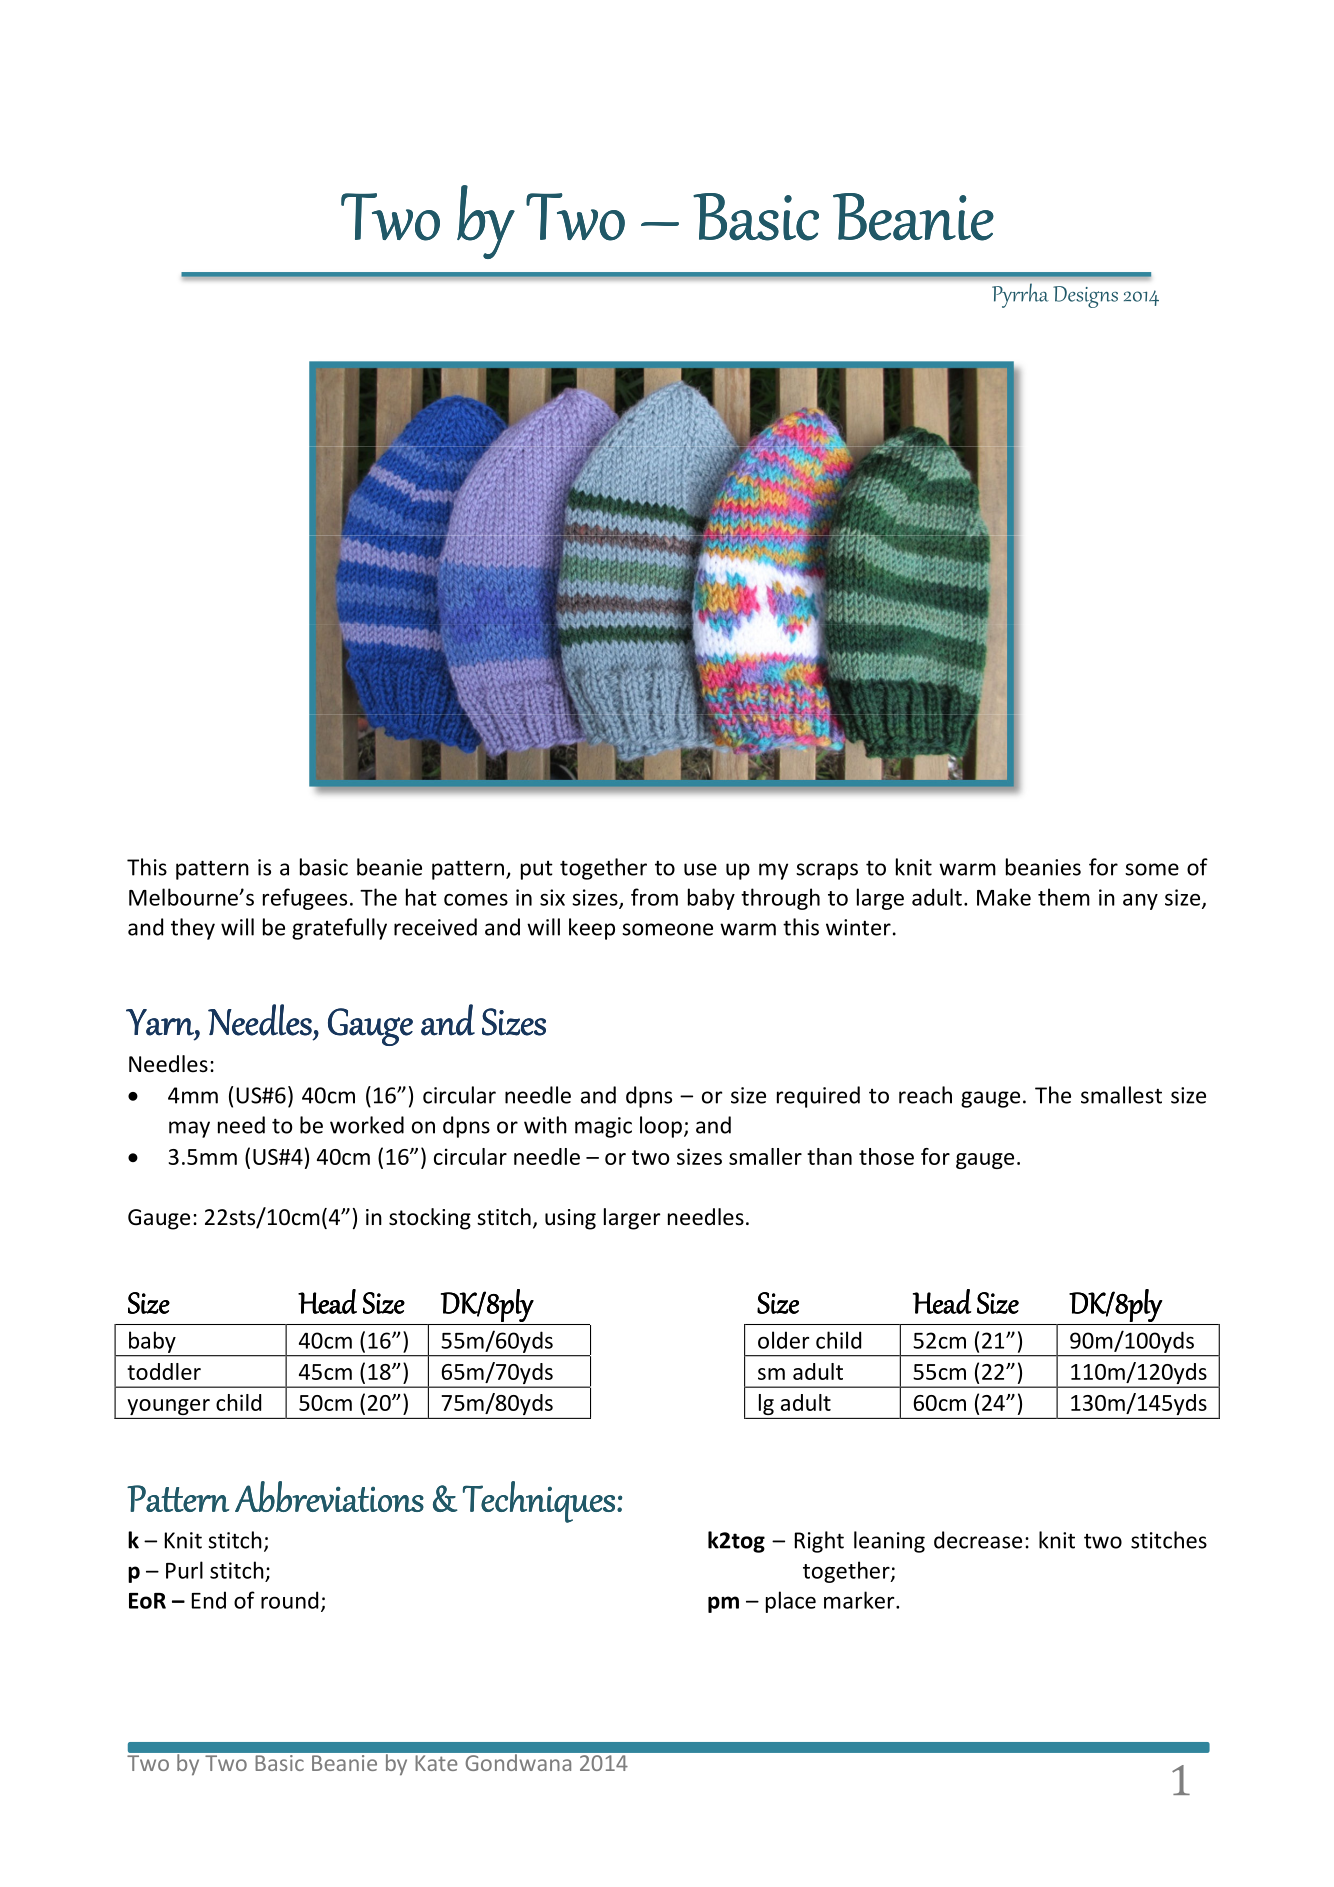 The image size is (1334, 1887). What do you see at coordinates (700, 869) in the page?
I see `use` at bounding box center [700, 869].
